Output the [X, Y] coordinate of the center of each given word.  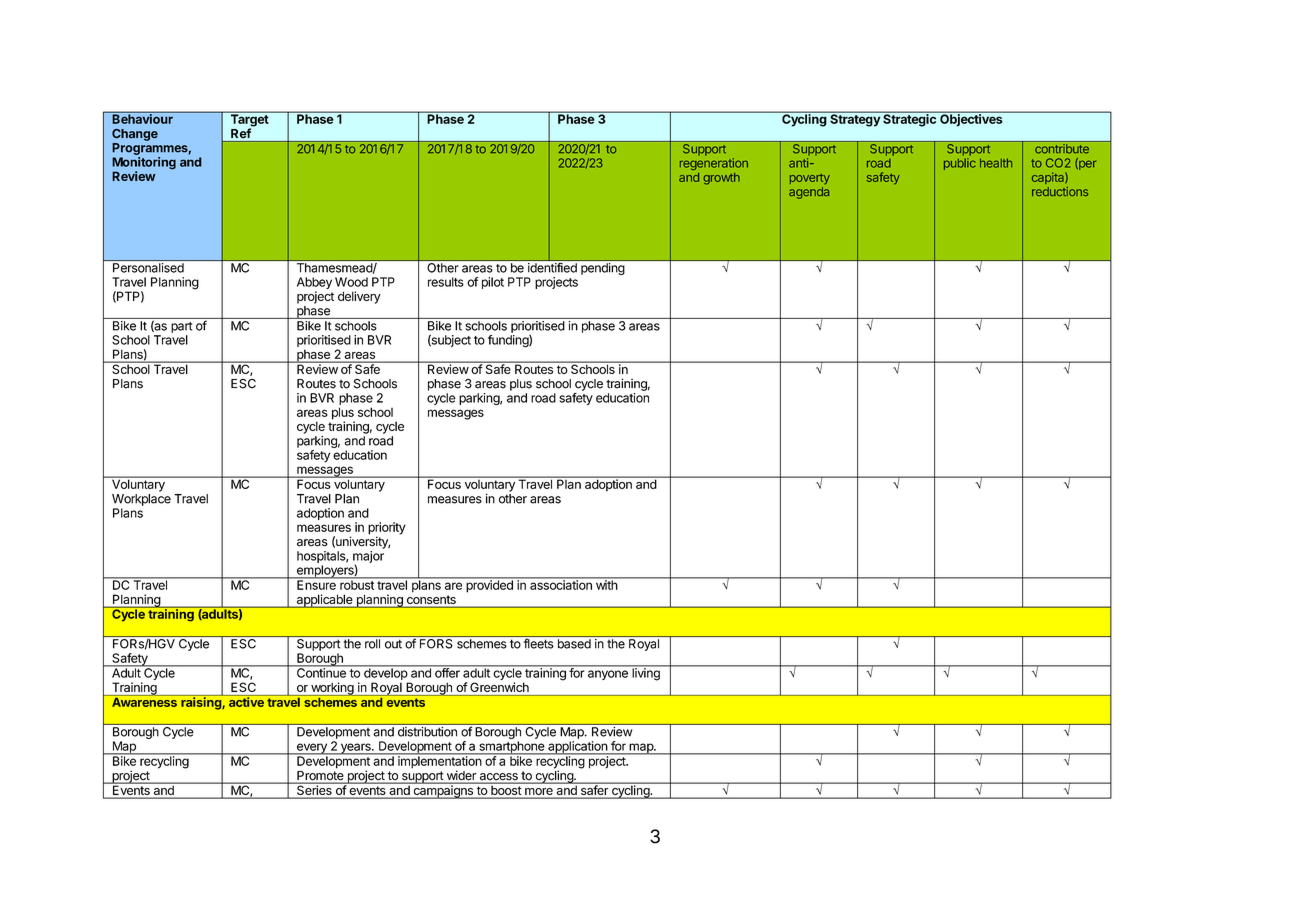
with [606, 584]
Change [135, 135]
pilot [493, 283]
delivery [359, 297]
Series [314, 789]
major [368, 558]
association [561, 584]
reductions [1060, 191]
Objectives [971, 119]
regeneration [714, 164]
